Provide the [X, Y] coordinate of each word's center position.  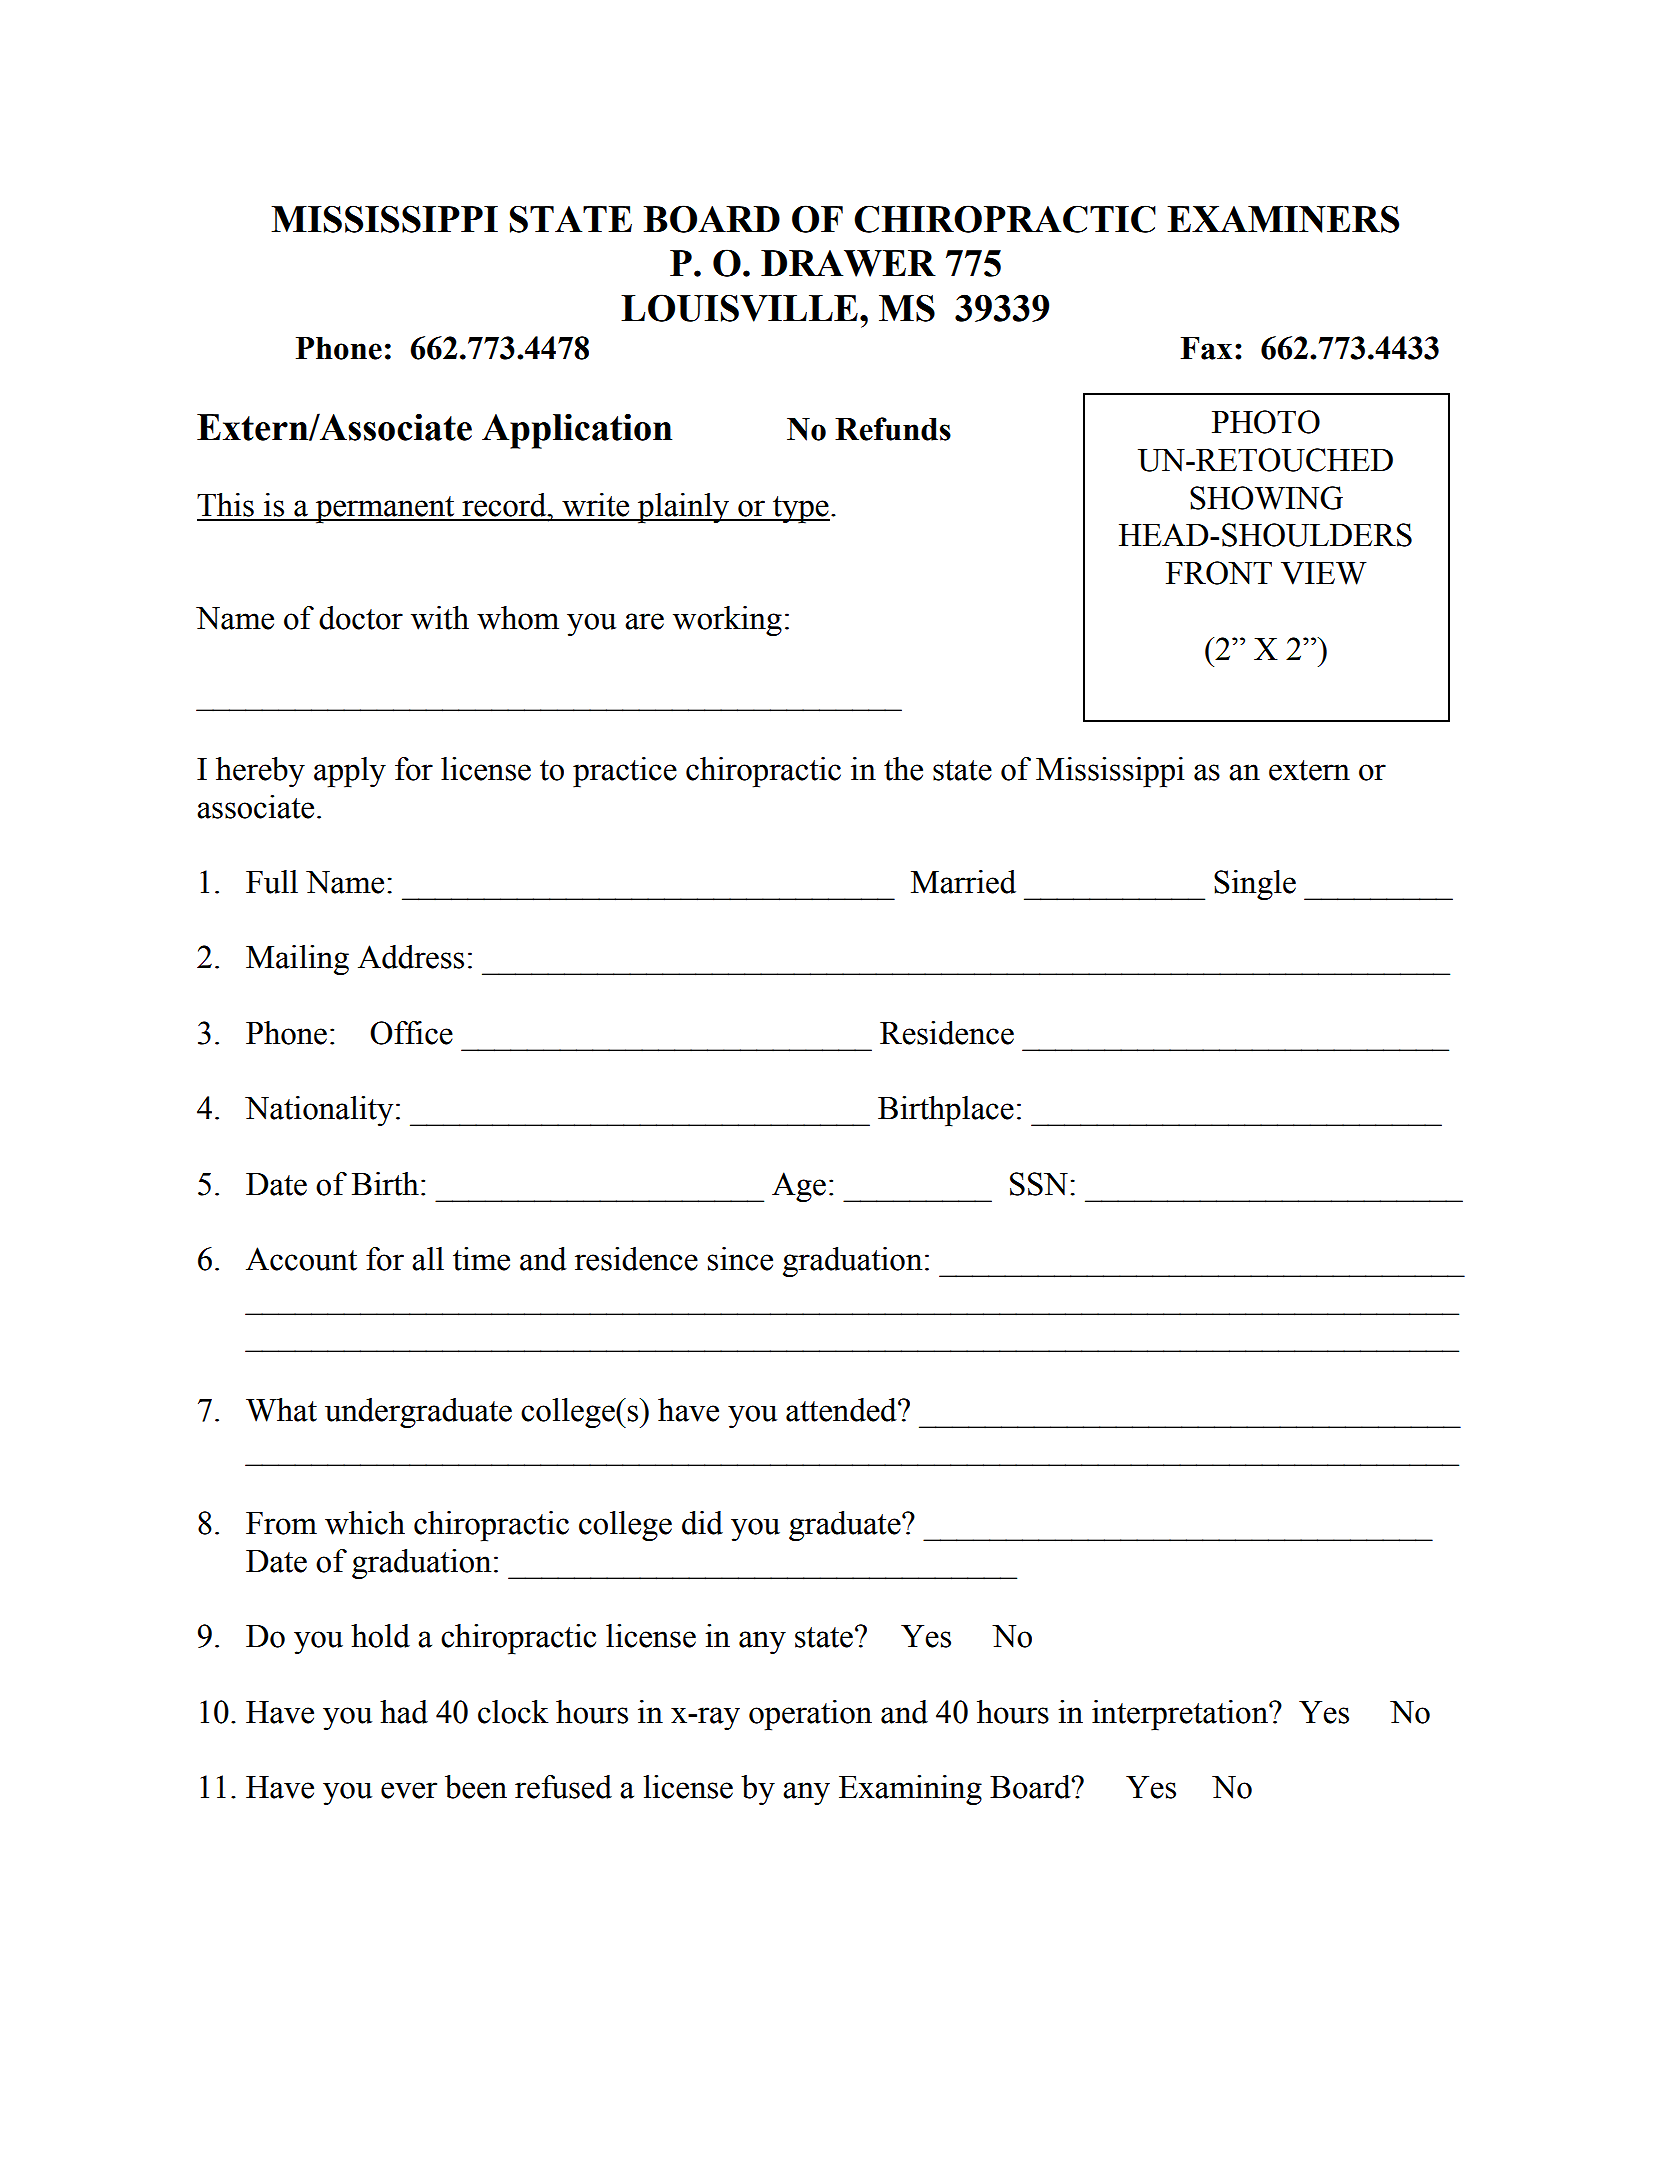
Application [577, 431]
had [404, 1712]
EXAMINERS [1283, 219]
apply [350, 772]
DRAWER [848, 263]
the [903, 769]
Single [1255, 885]
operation [810, 1715]
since [740, 1259]
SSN [1039, 1184]
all [428, 1259]
